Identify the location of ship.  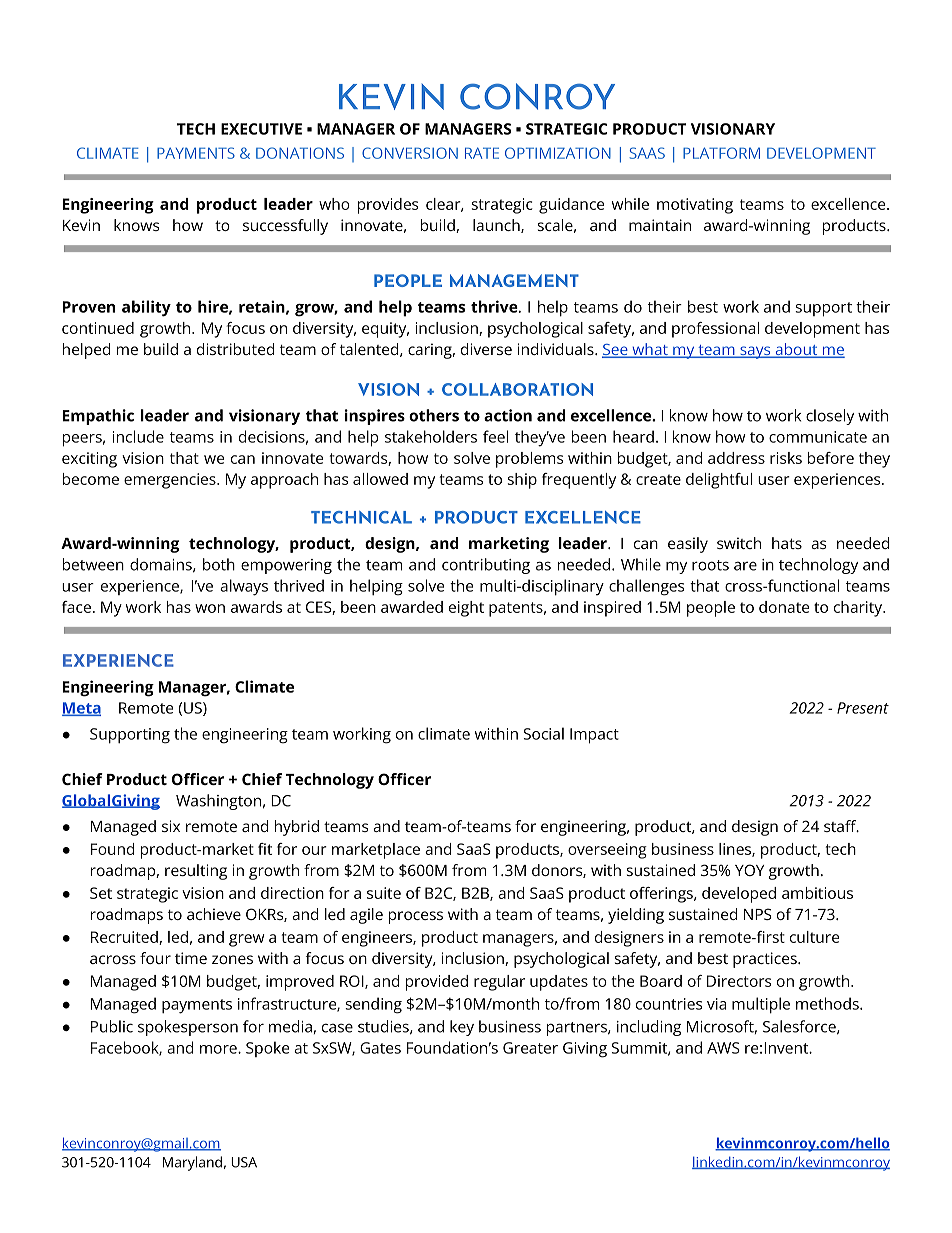
(522, 481).
